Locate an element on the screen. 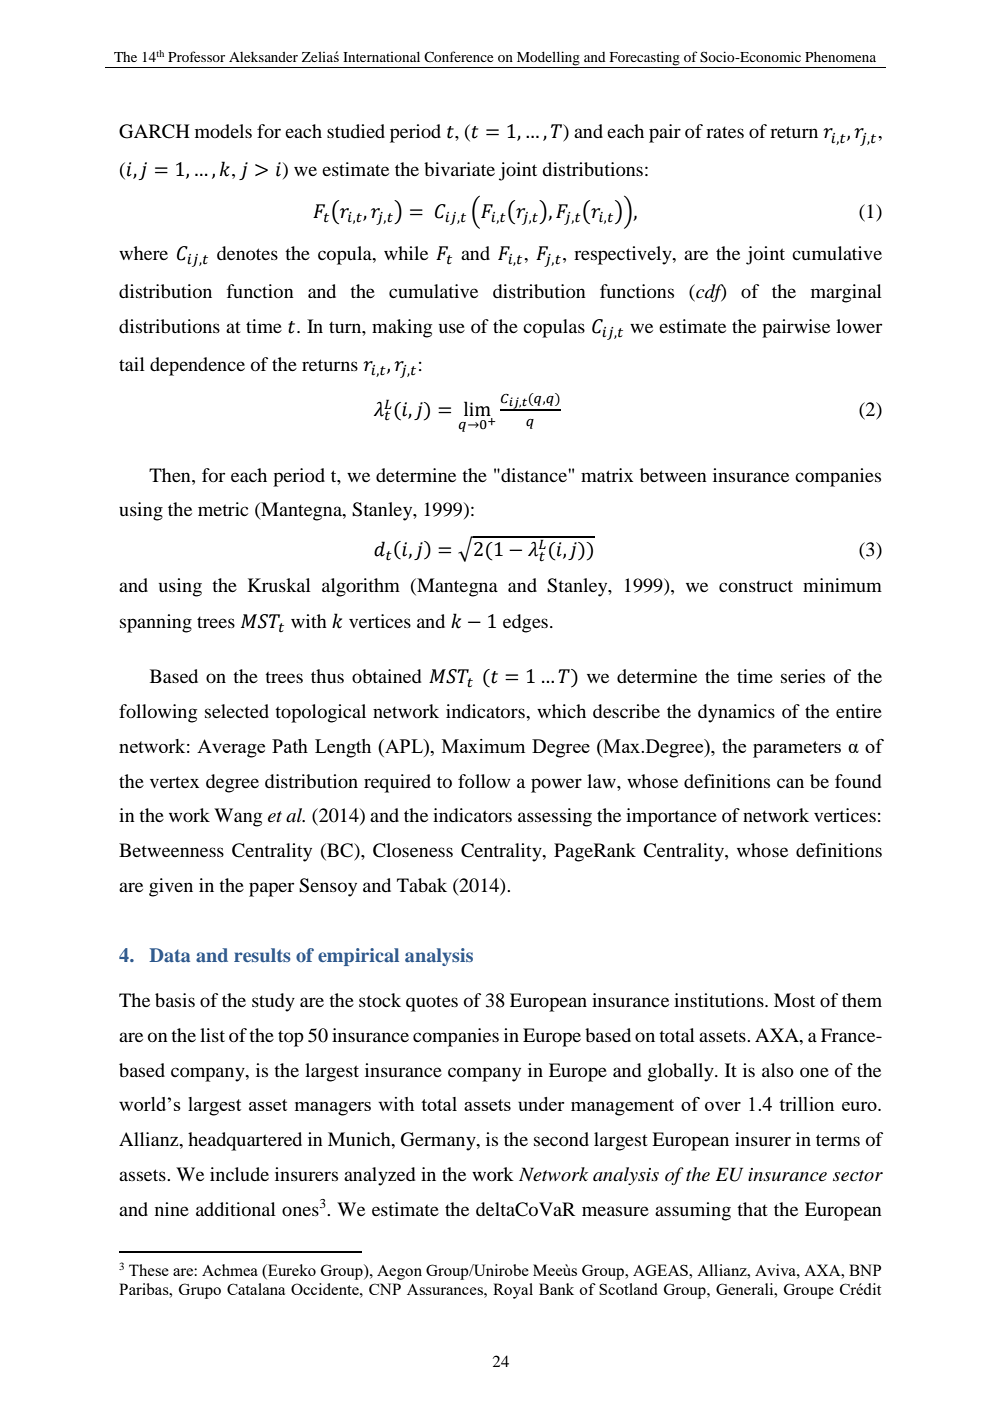 The image size is (1002, 1418). quotes is located at coordinates (432, 1004).
